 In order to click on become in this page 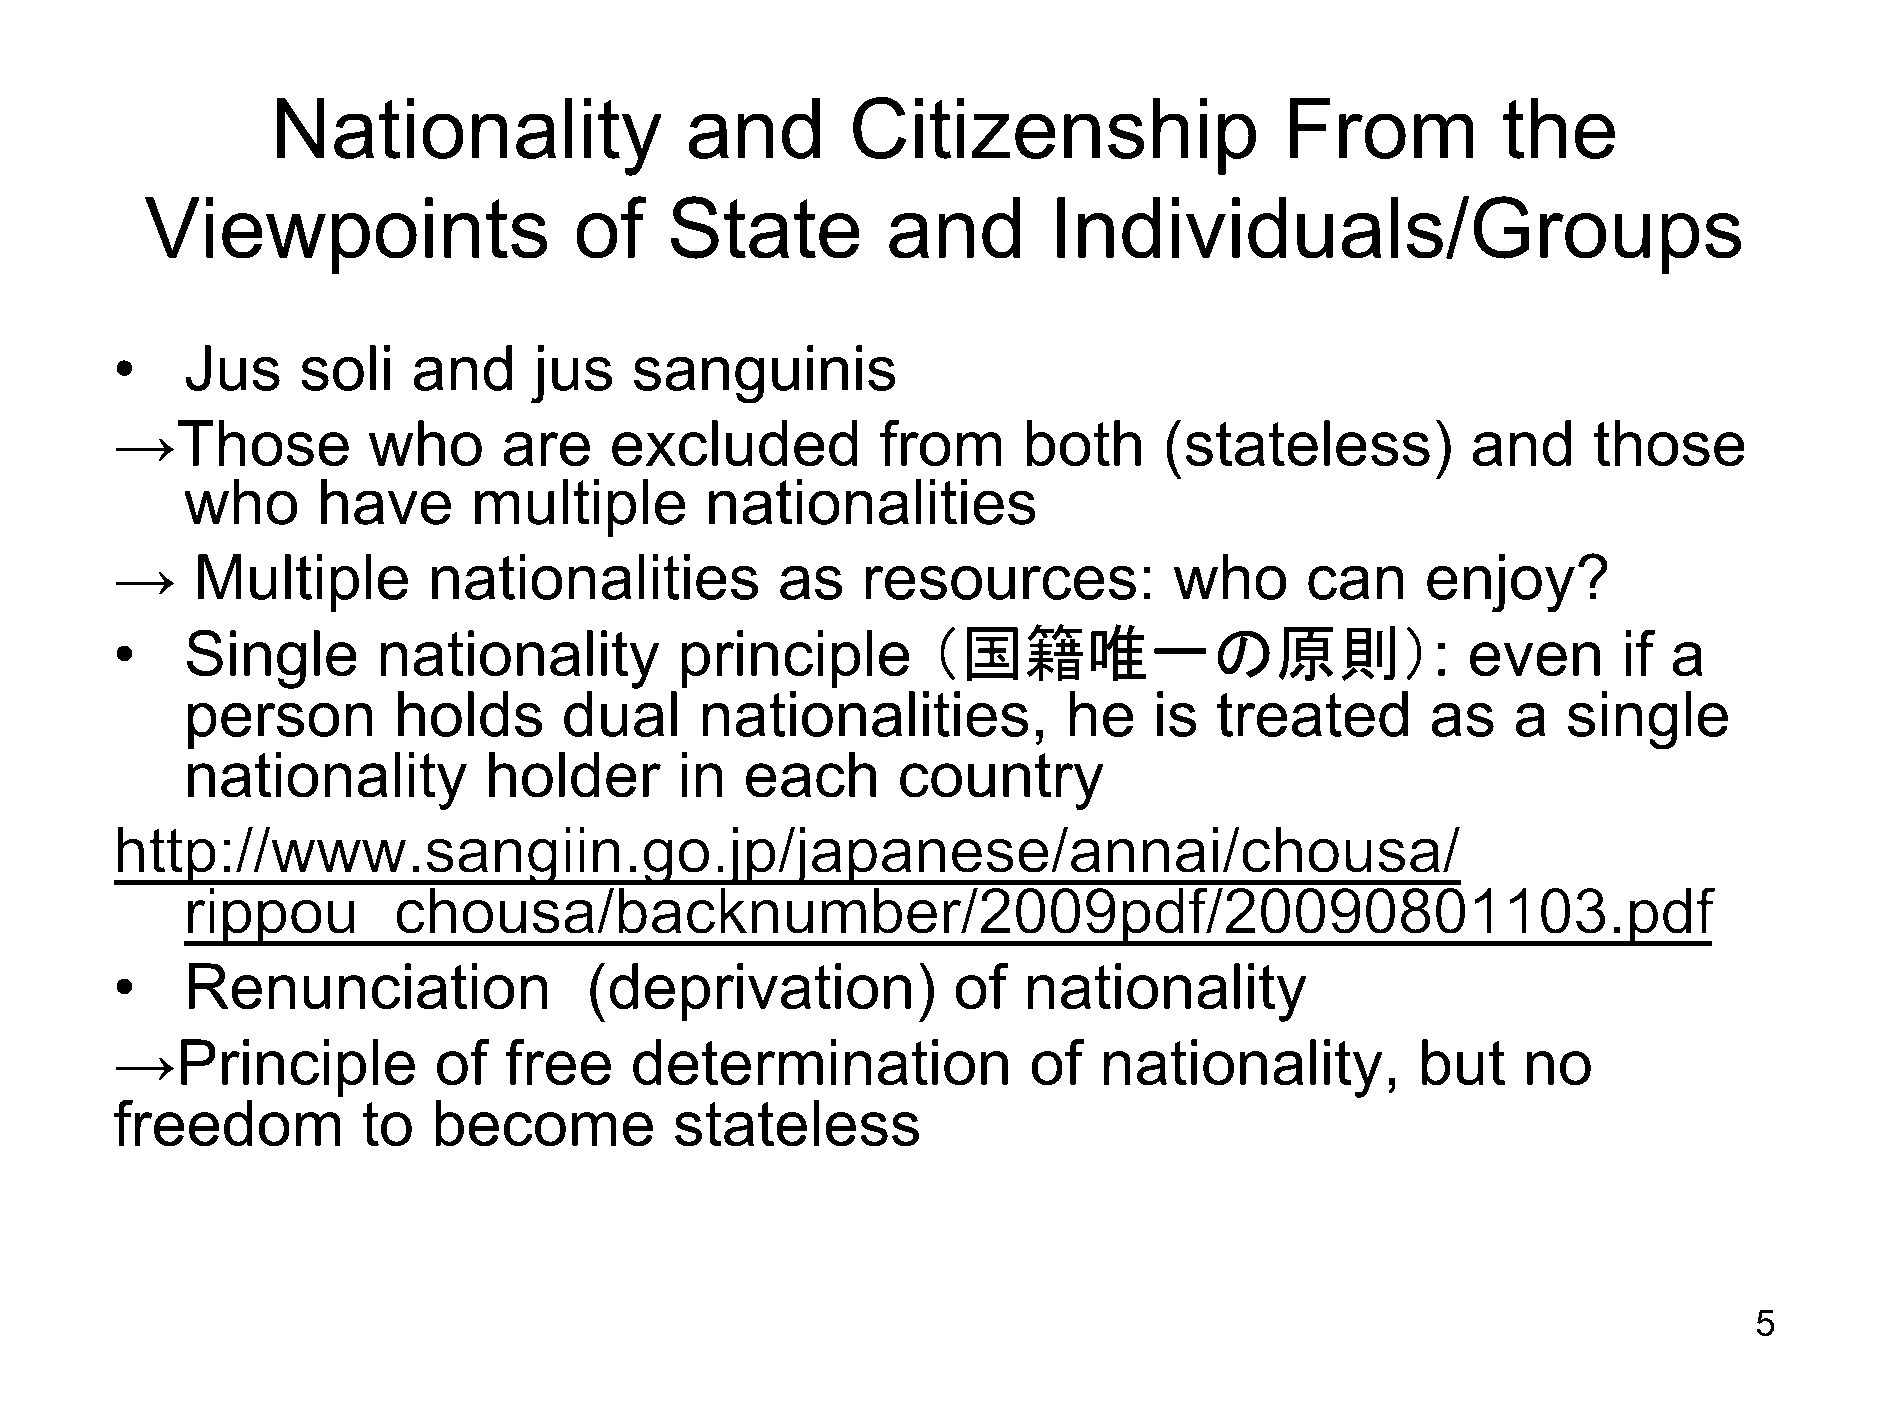, I will do `click(544, 1123)`.
